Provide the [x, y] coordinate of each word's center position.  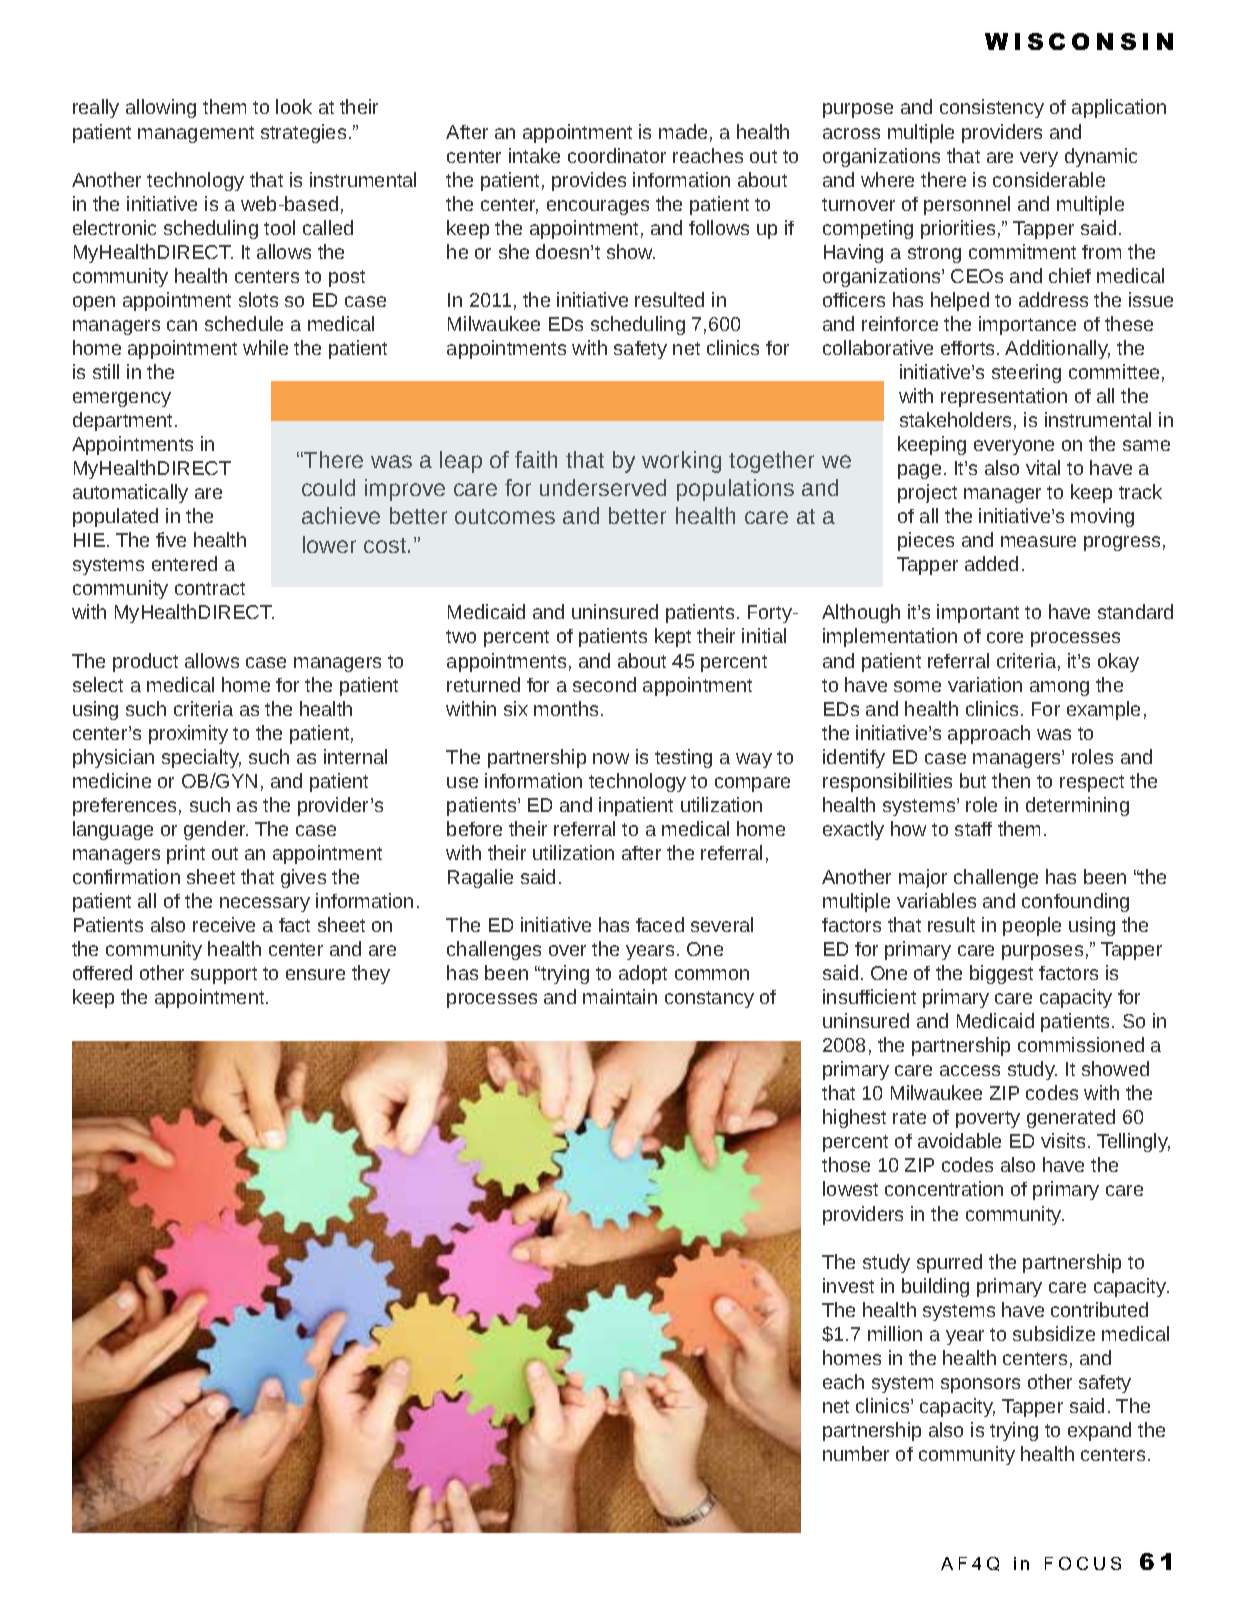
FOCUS [1083, 1563]
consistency [992, 108]
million [895, 1333]
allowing [161, 108]
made [683, 131]
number [856, 1453]
